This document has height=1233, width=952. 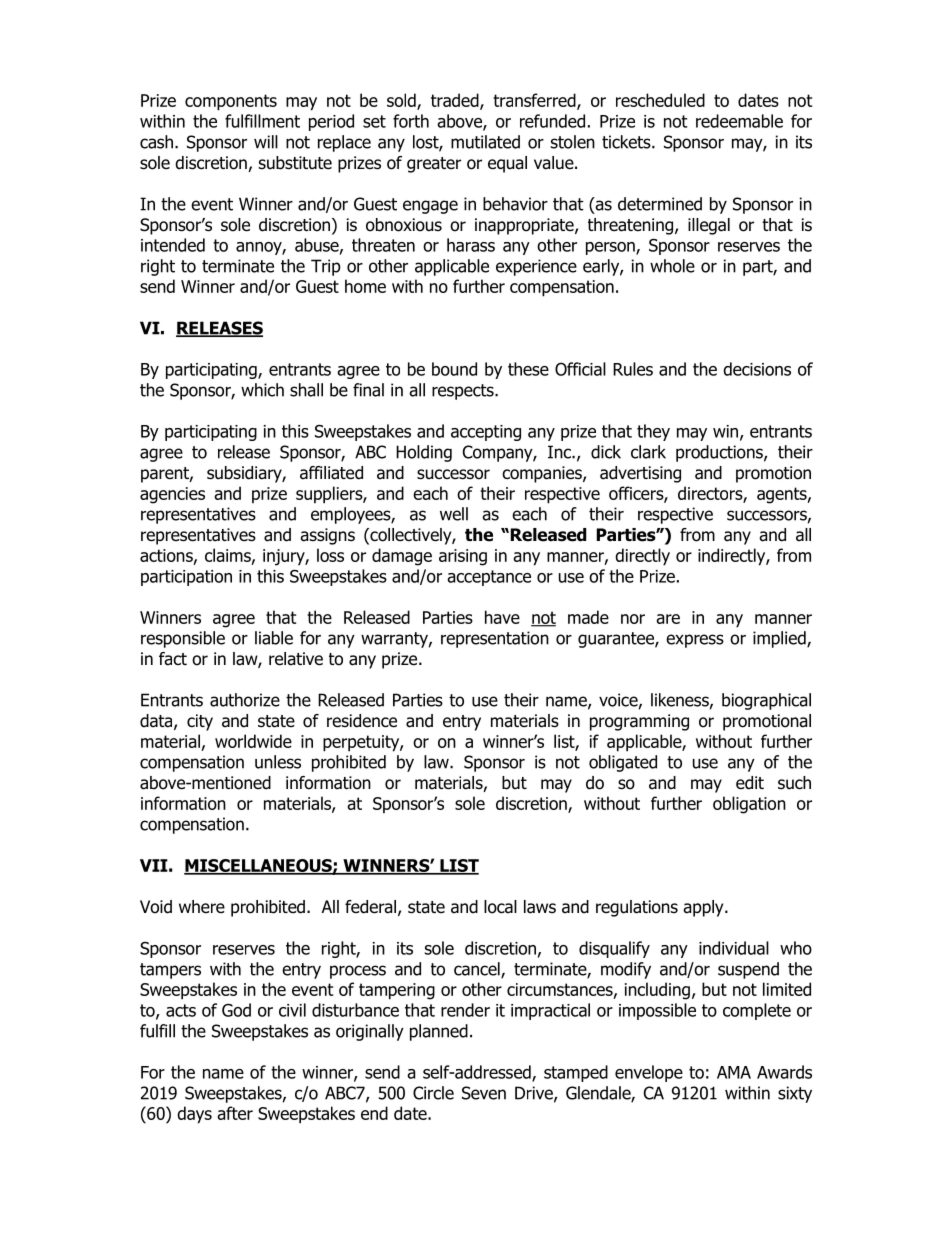 I want to click on liable, so click(x=274, y=638).
